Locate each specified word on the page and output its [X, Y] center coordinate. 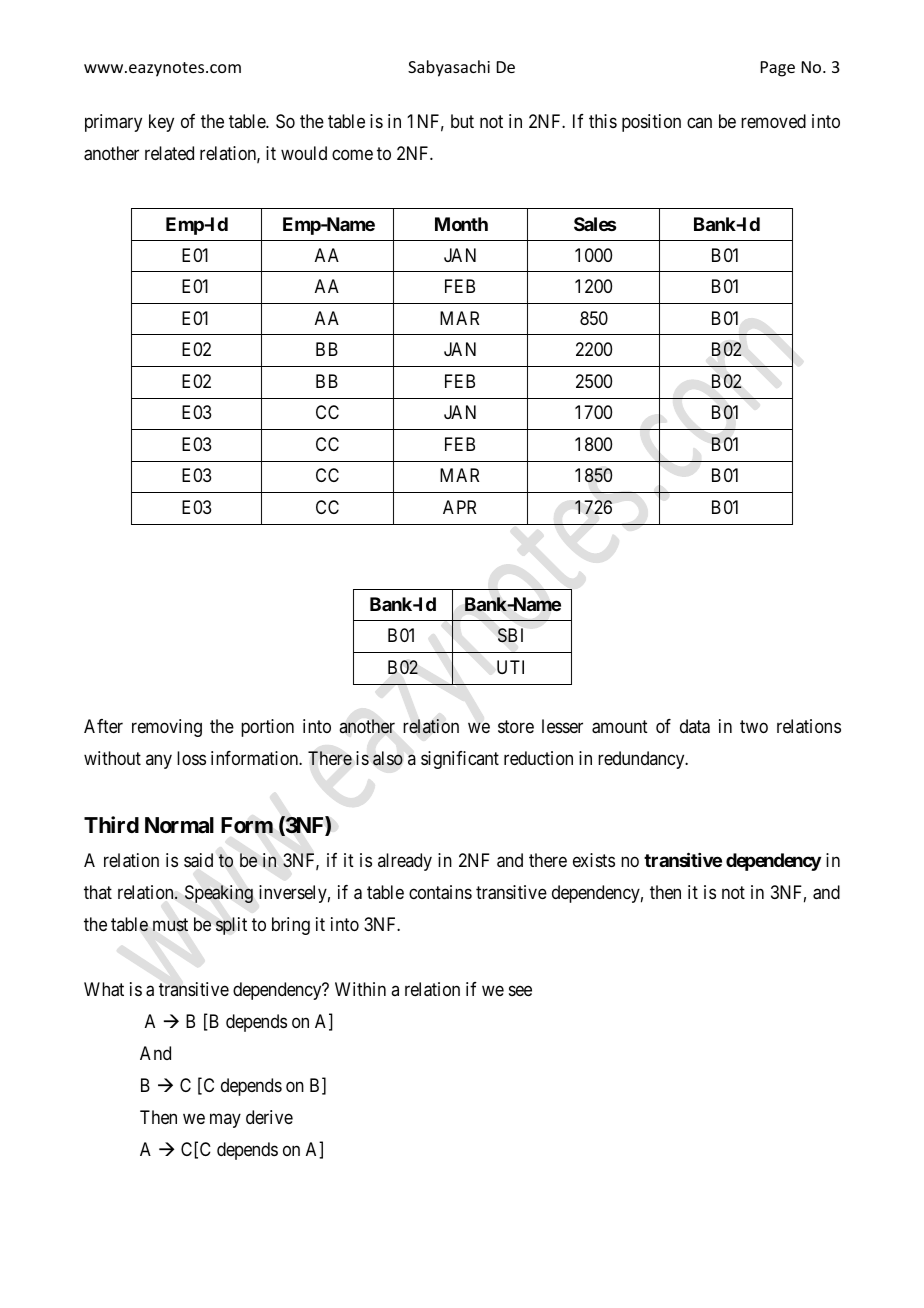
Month [461, 224]
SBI [510, 635]
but [462, 121]
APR [459, 507]
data [695, 726]
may [225, 1121]
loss [191, 758]
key [161, 123]
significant [460, 760]
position [651, 123]
